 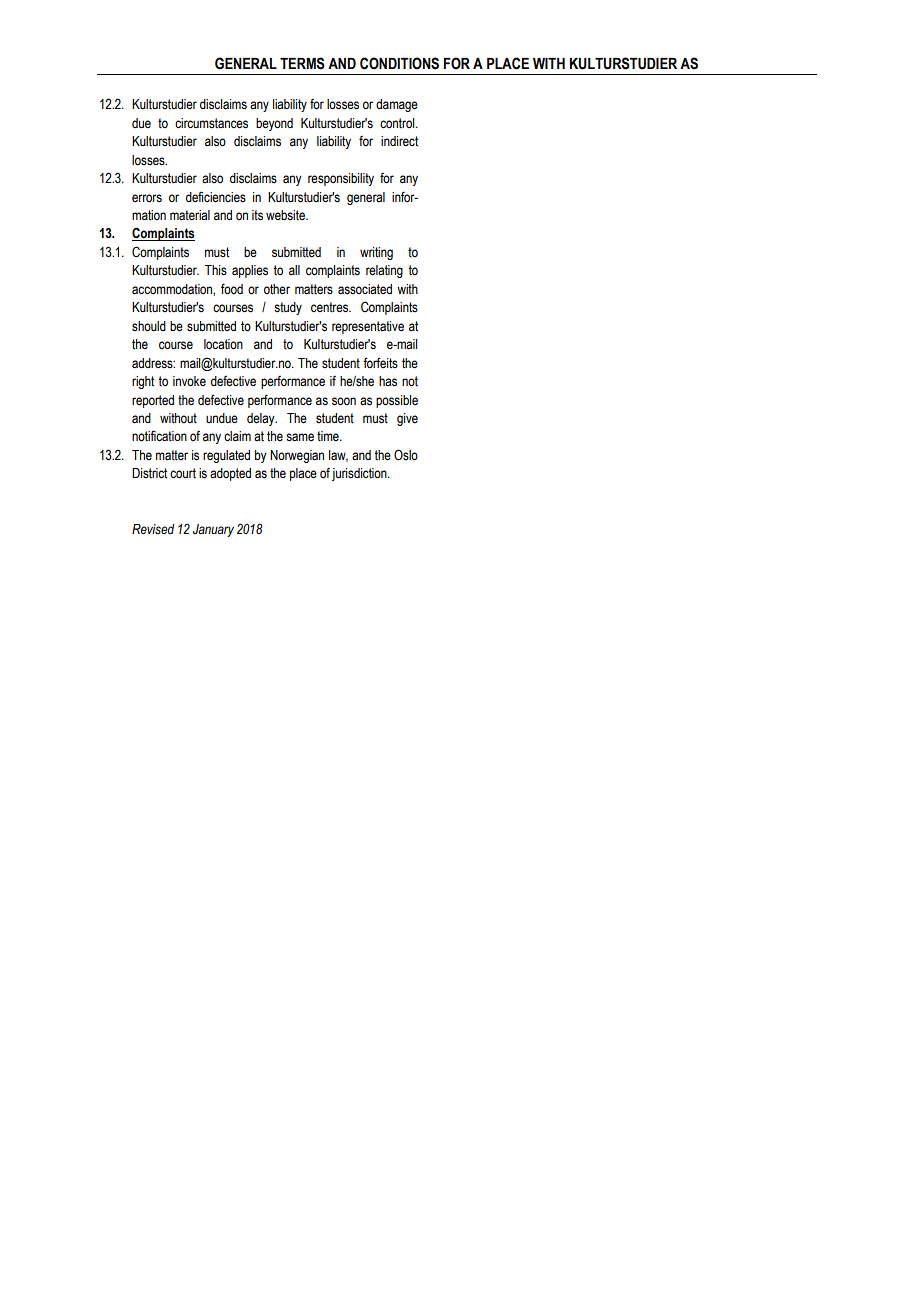 What do you see at coordinates (360, 474) in the image?
I see `jurisdiction` at bounding box center [360, 474].
